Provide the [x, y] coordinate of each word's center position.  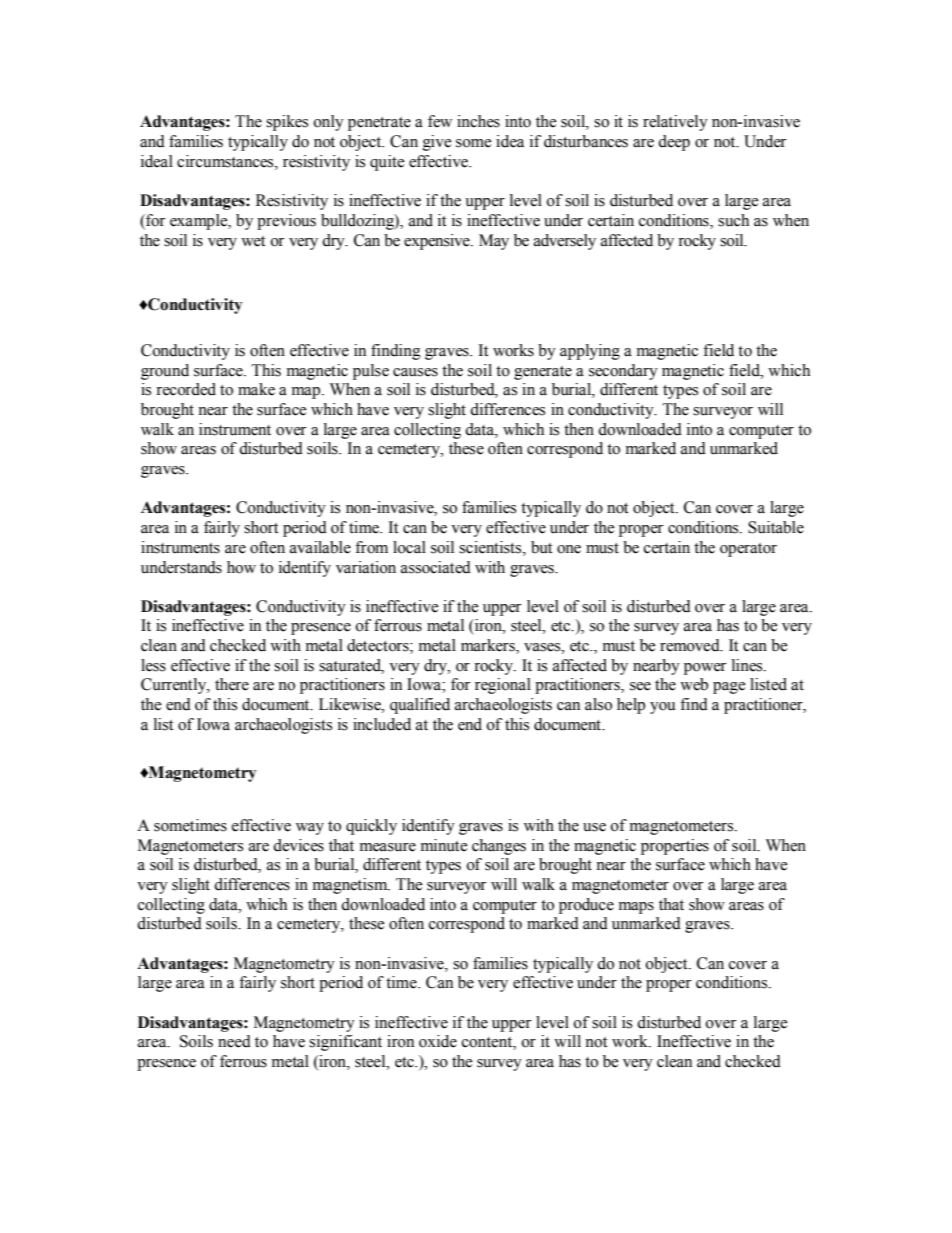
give [437, 143]
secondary [623, 372]
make [256, 389]
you [663, 708]
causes [415, 372]
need [234, 1041]
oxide [438, 1041]
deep [674, 143]
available [320, 547]
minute [444, 845]
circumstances [226, 161]
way [310, 829]
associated [436, 567]
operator [748, 550]
